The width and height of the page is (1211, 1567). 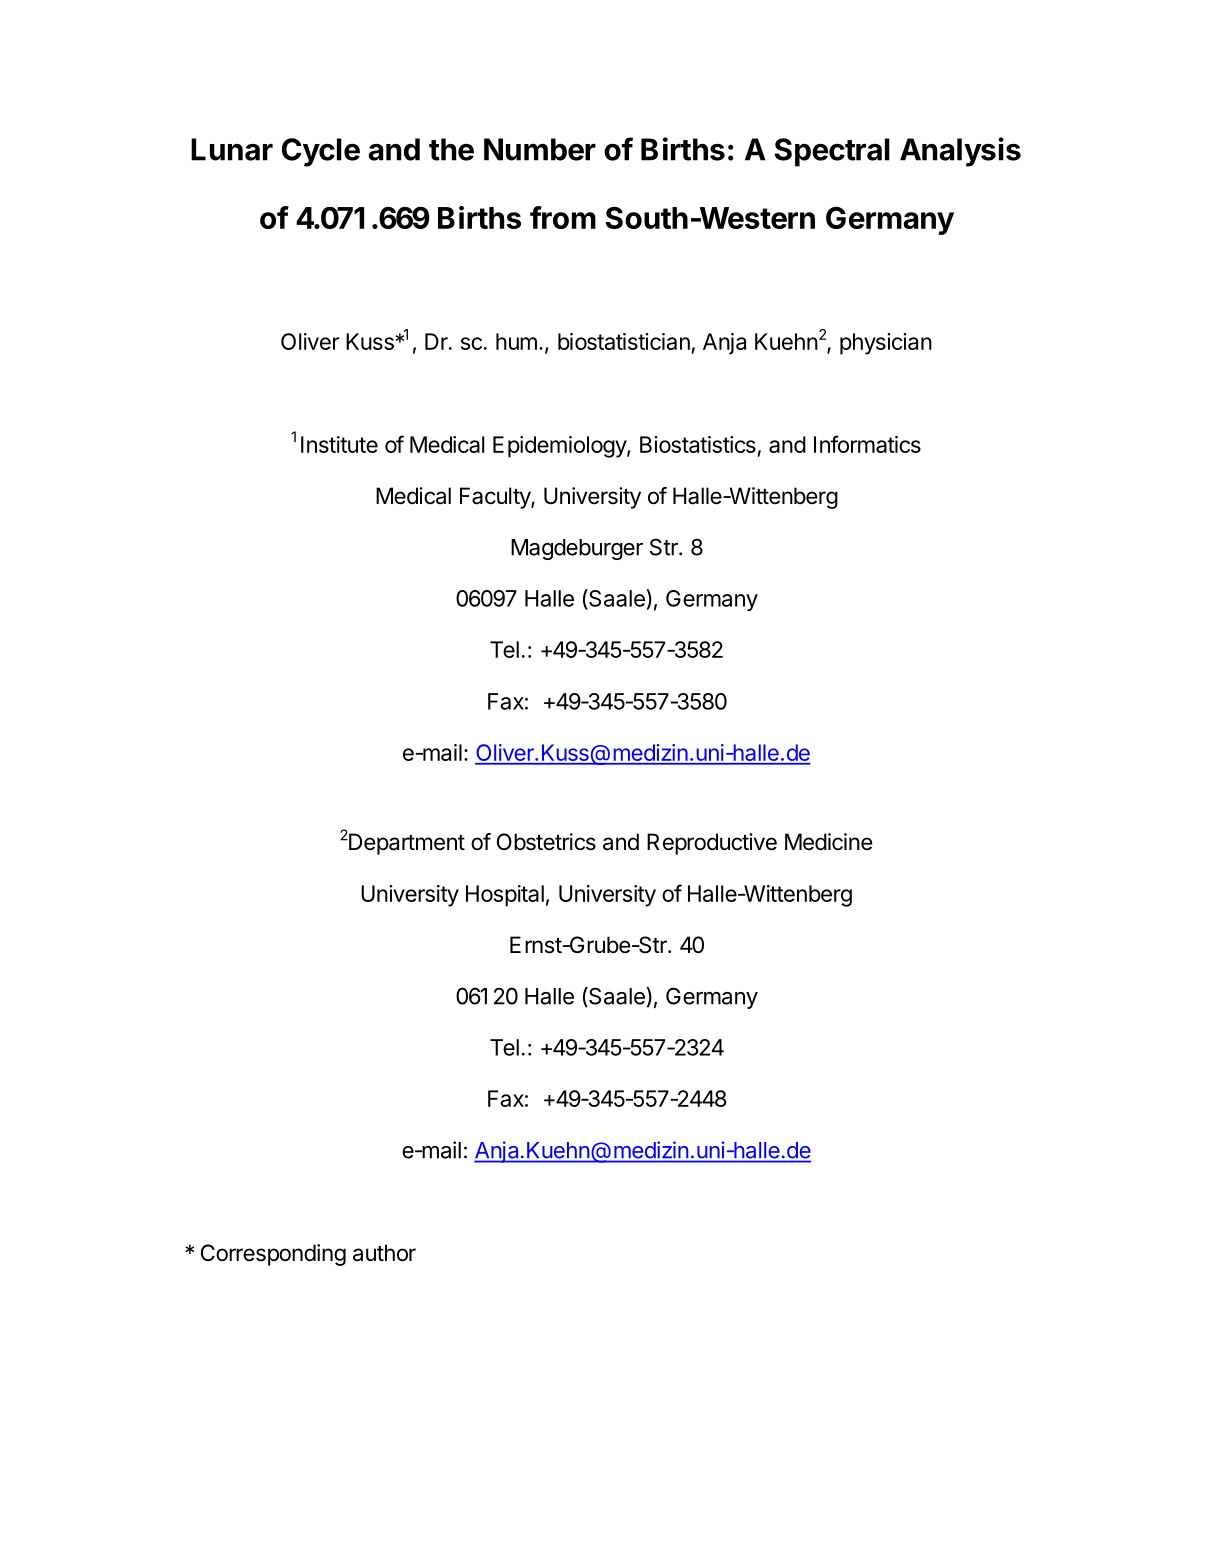 I want to click on author, so click(x=384, y=1253).
